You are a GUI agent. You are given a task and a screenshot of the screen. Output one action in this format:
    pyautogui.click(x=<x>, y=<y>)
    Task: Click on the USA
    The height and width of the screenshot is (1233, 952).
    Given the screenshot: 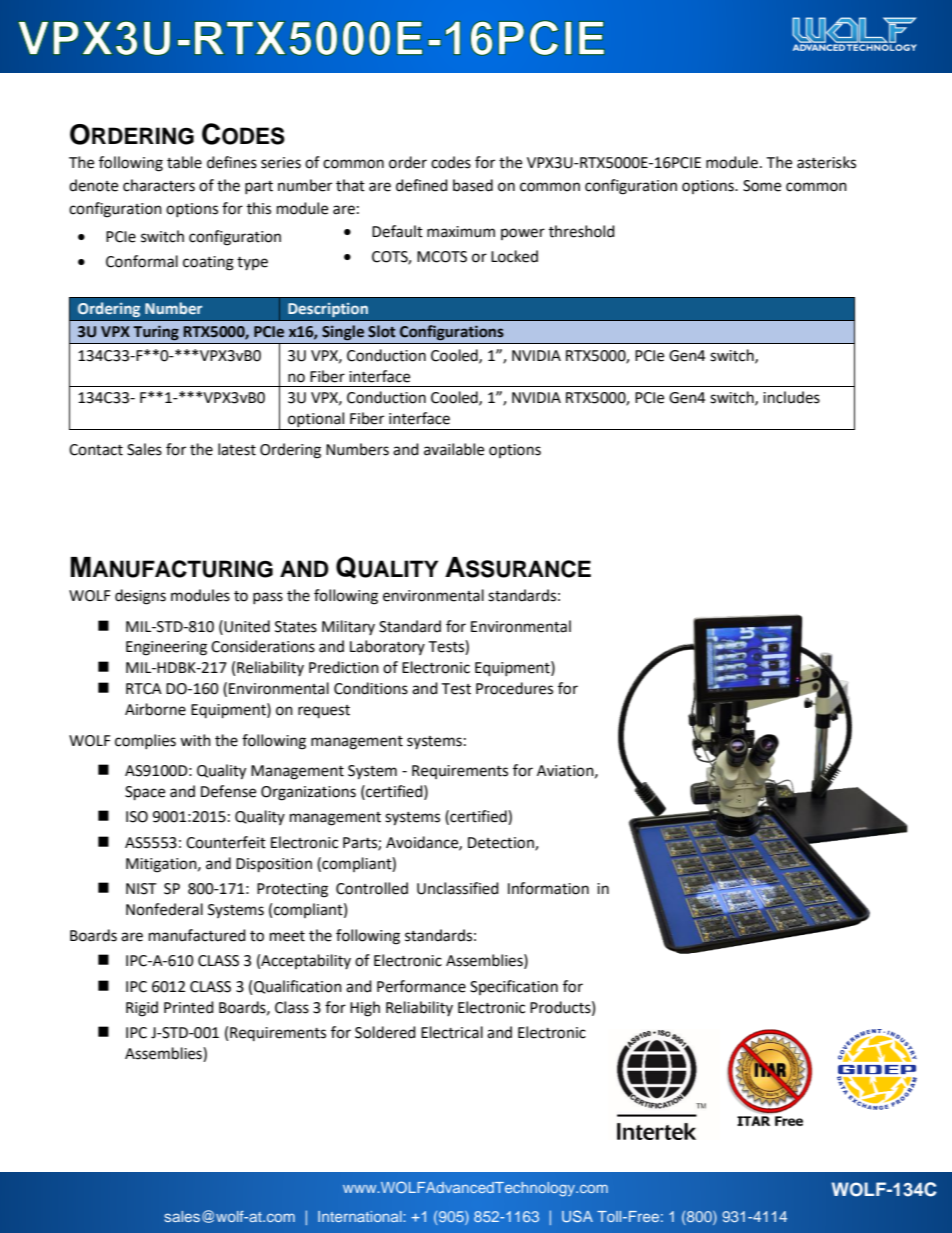 What is the action you would take?
    pyautogui.click(x=577, y=1216)
